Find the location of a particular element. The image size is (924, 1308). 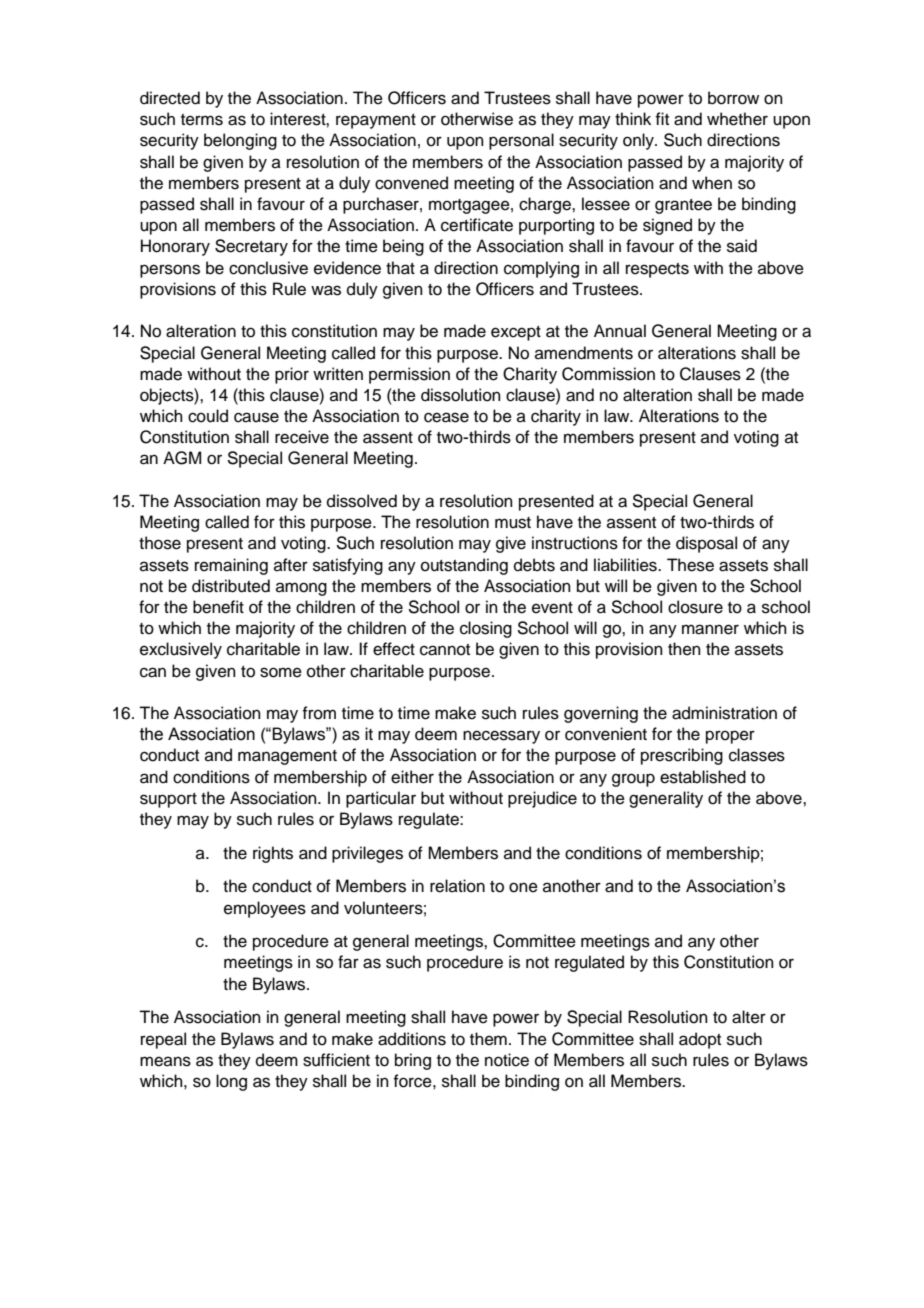

only is located at coordinates (639, 141).
